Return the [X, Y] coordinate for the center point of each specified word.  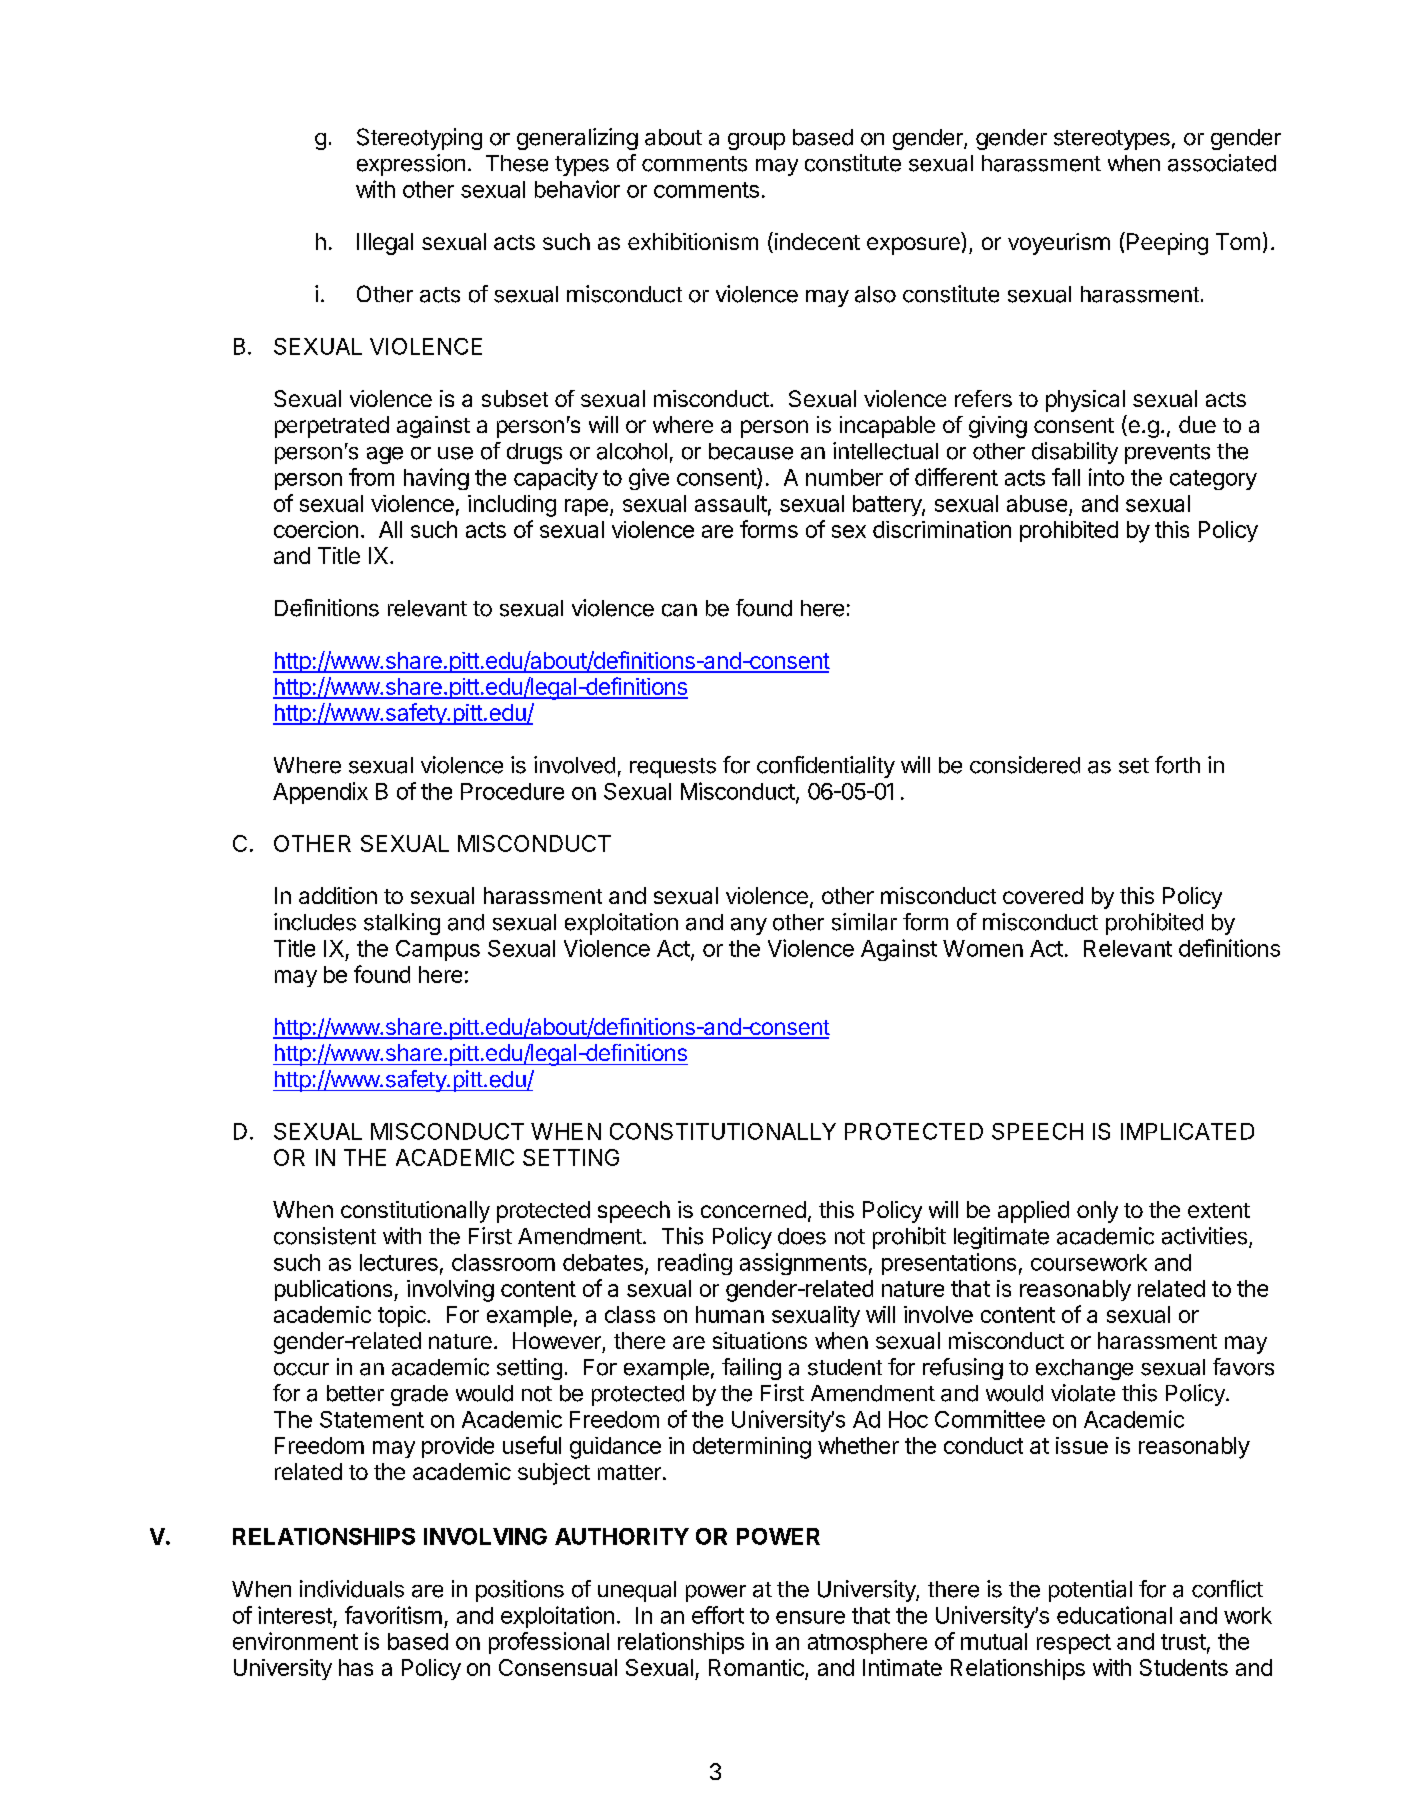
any [749, 926]
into [1106, 477]
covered [1043, 895]
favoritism [393, 1615]
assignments [803, 1264]
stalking [402, 924]
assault [731, 503]
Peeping [1167, 244]
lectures [399, 1262]
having [436, 479]
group [756, 141]
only [1097, 1212]
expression [411, 165]
